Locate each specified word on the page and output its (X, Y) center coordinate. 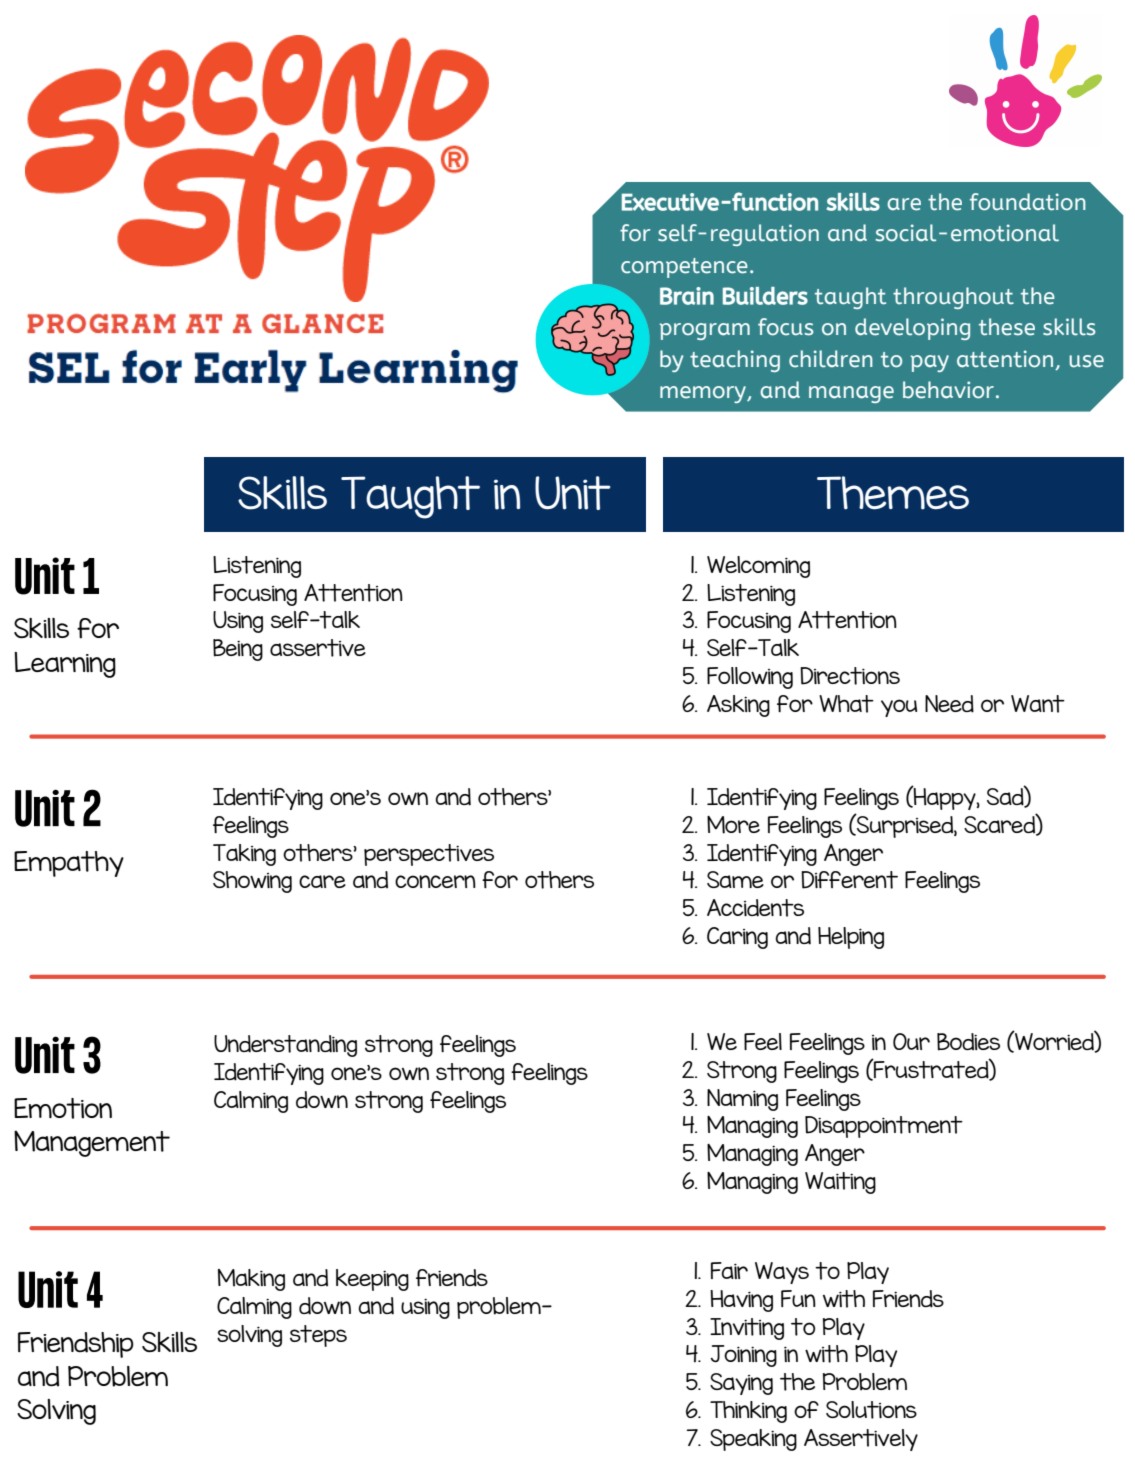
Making (251, 1280)
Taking (244, 855)
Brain (687, 296)
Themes (893, 493)
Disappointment (884, 1127)
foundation (1028, 202)
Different (849, 880)
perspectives (429, 855)
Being (238, 650)
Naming (742, 1100)
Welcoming (758, 567)
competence (684, 268)
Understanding (285, 1046)
